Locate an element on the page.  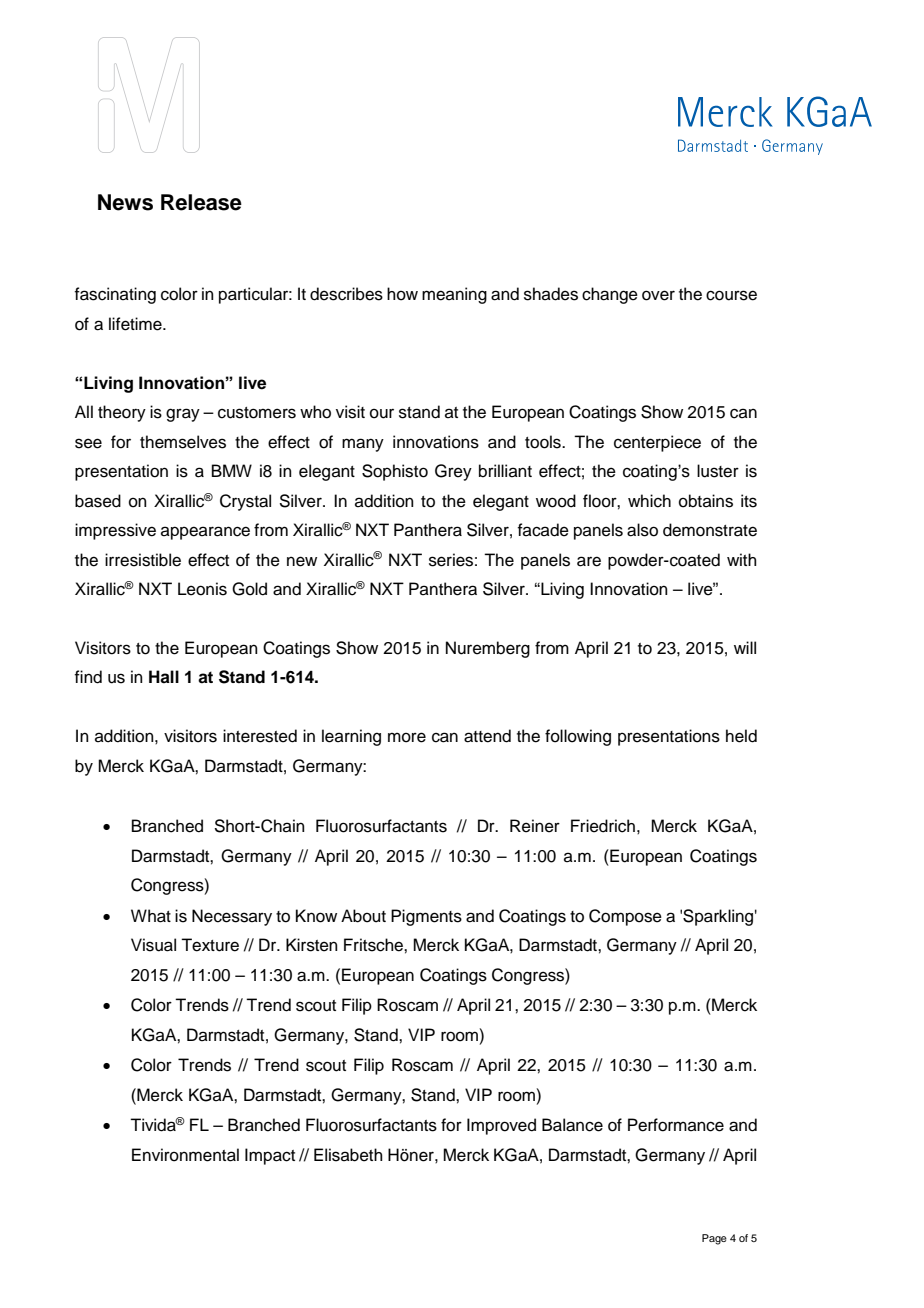
Environmental is located at coordinates (185, 1155).
